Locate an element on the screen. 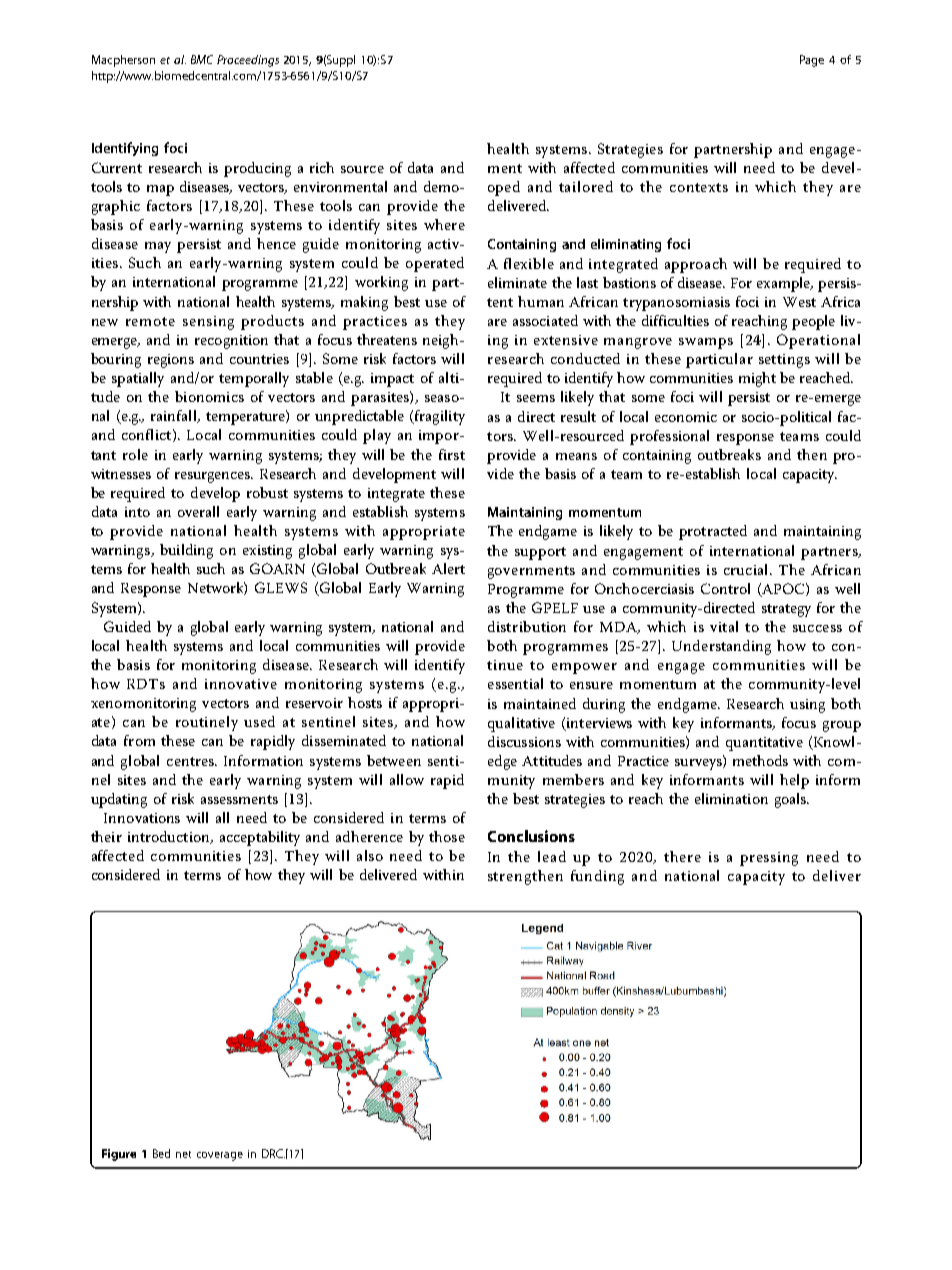  building is located at coordinates (186, 551).
